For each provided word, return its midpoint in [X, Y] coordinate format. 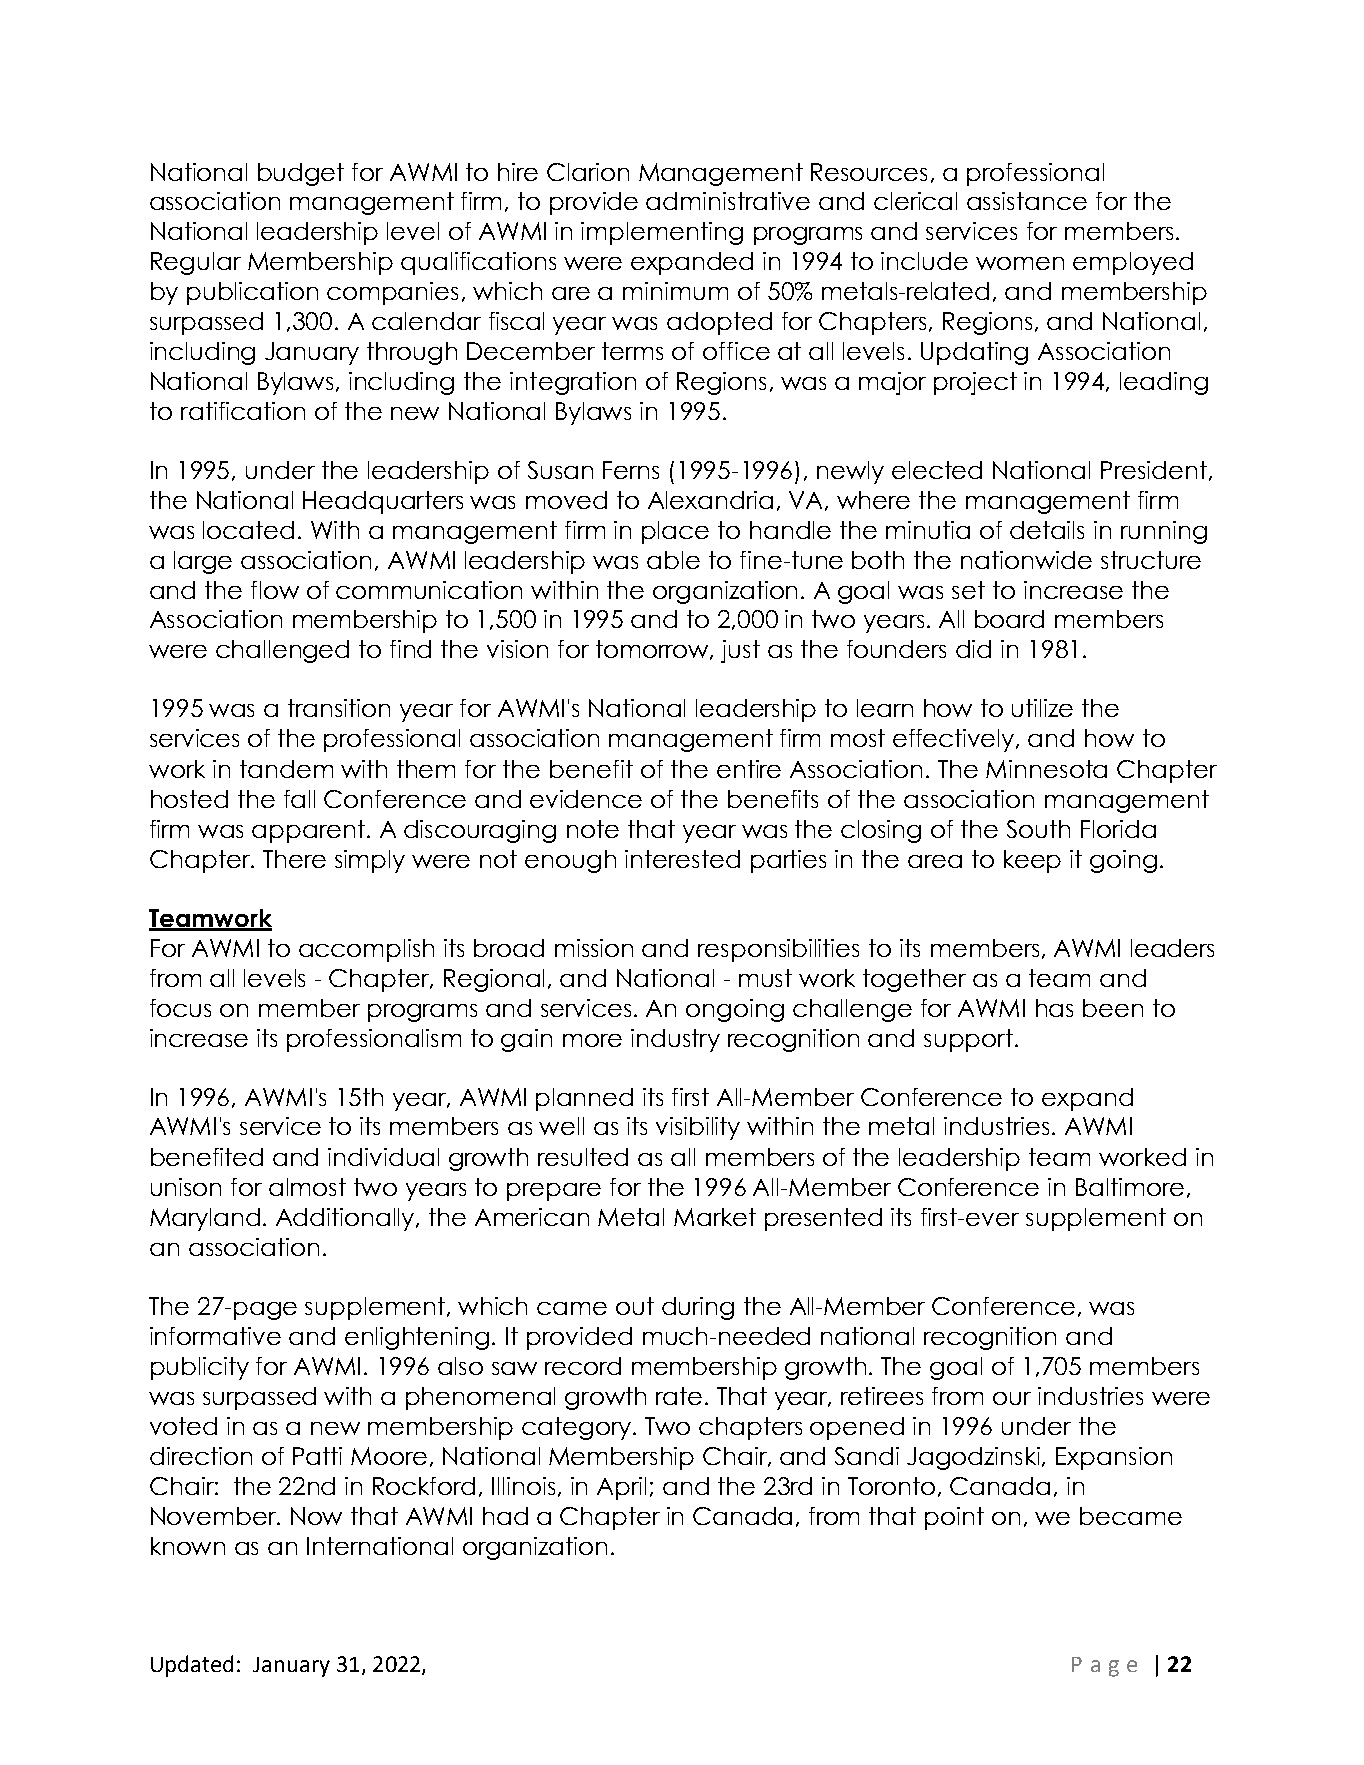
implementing [662, 233]
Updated [192, 1666]
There [294, 859]
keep [1032, 861]
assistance [1027, 201]
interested [682, 859]
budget [301, 174]
